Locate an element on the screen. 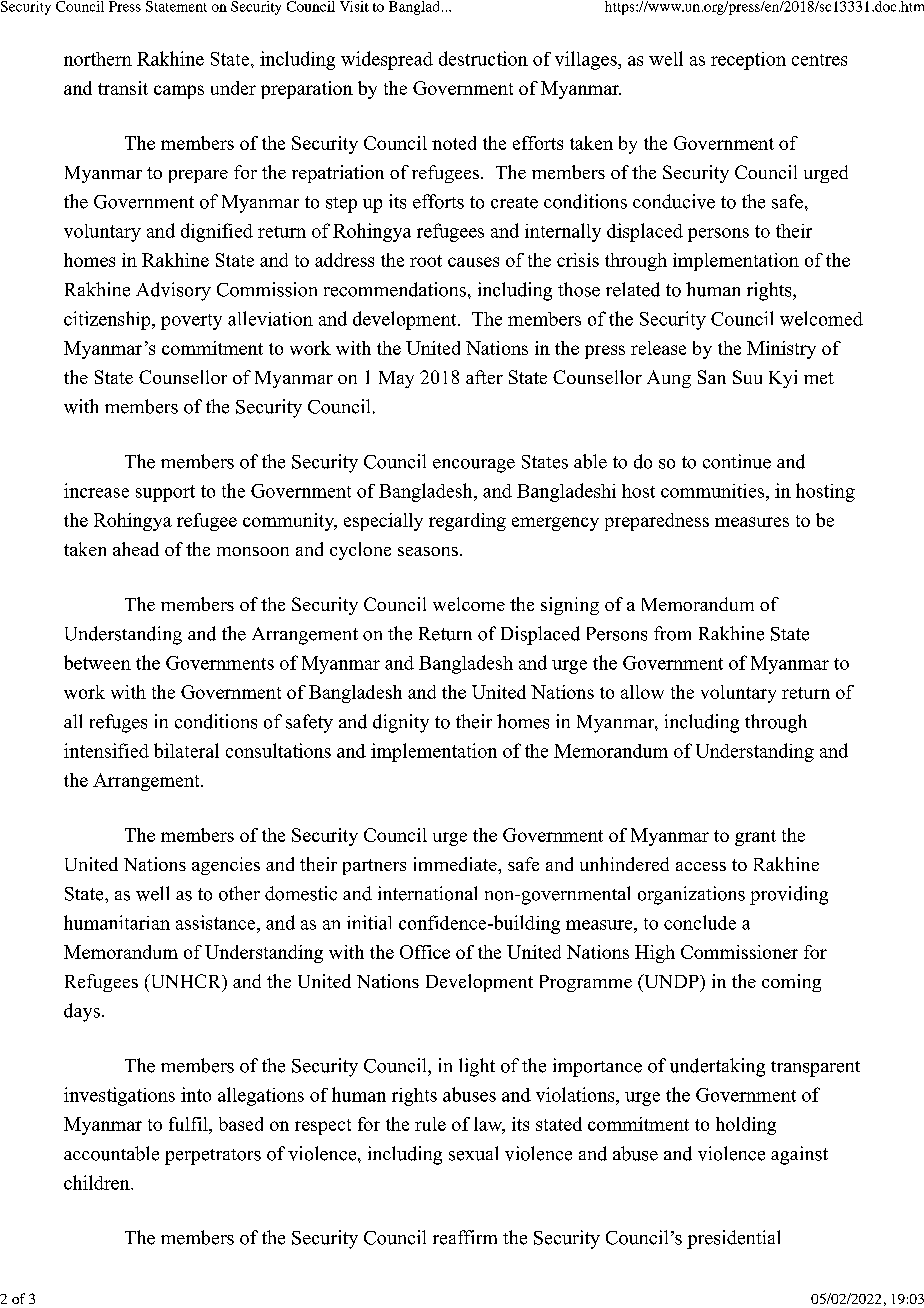 This screenshot has width=924, height=1308. perpetrators is located at coordinates (213, 1157).
